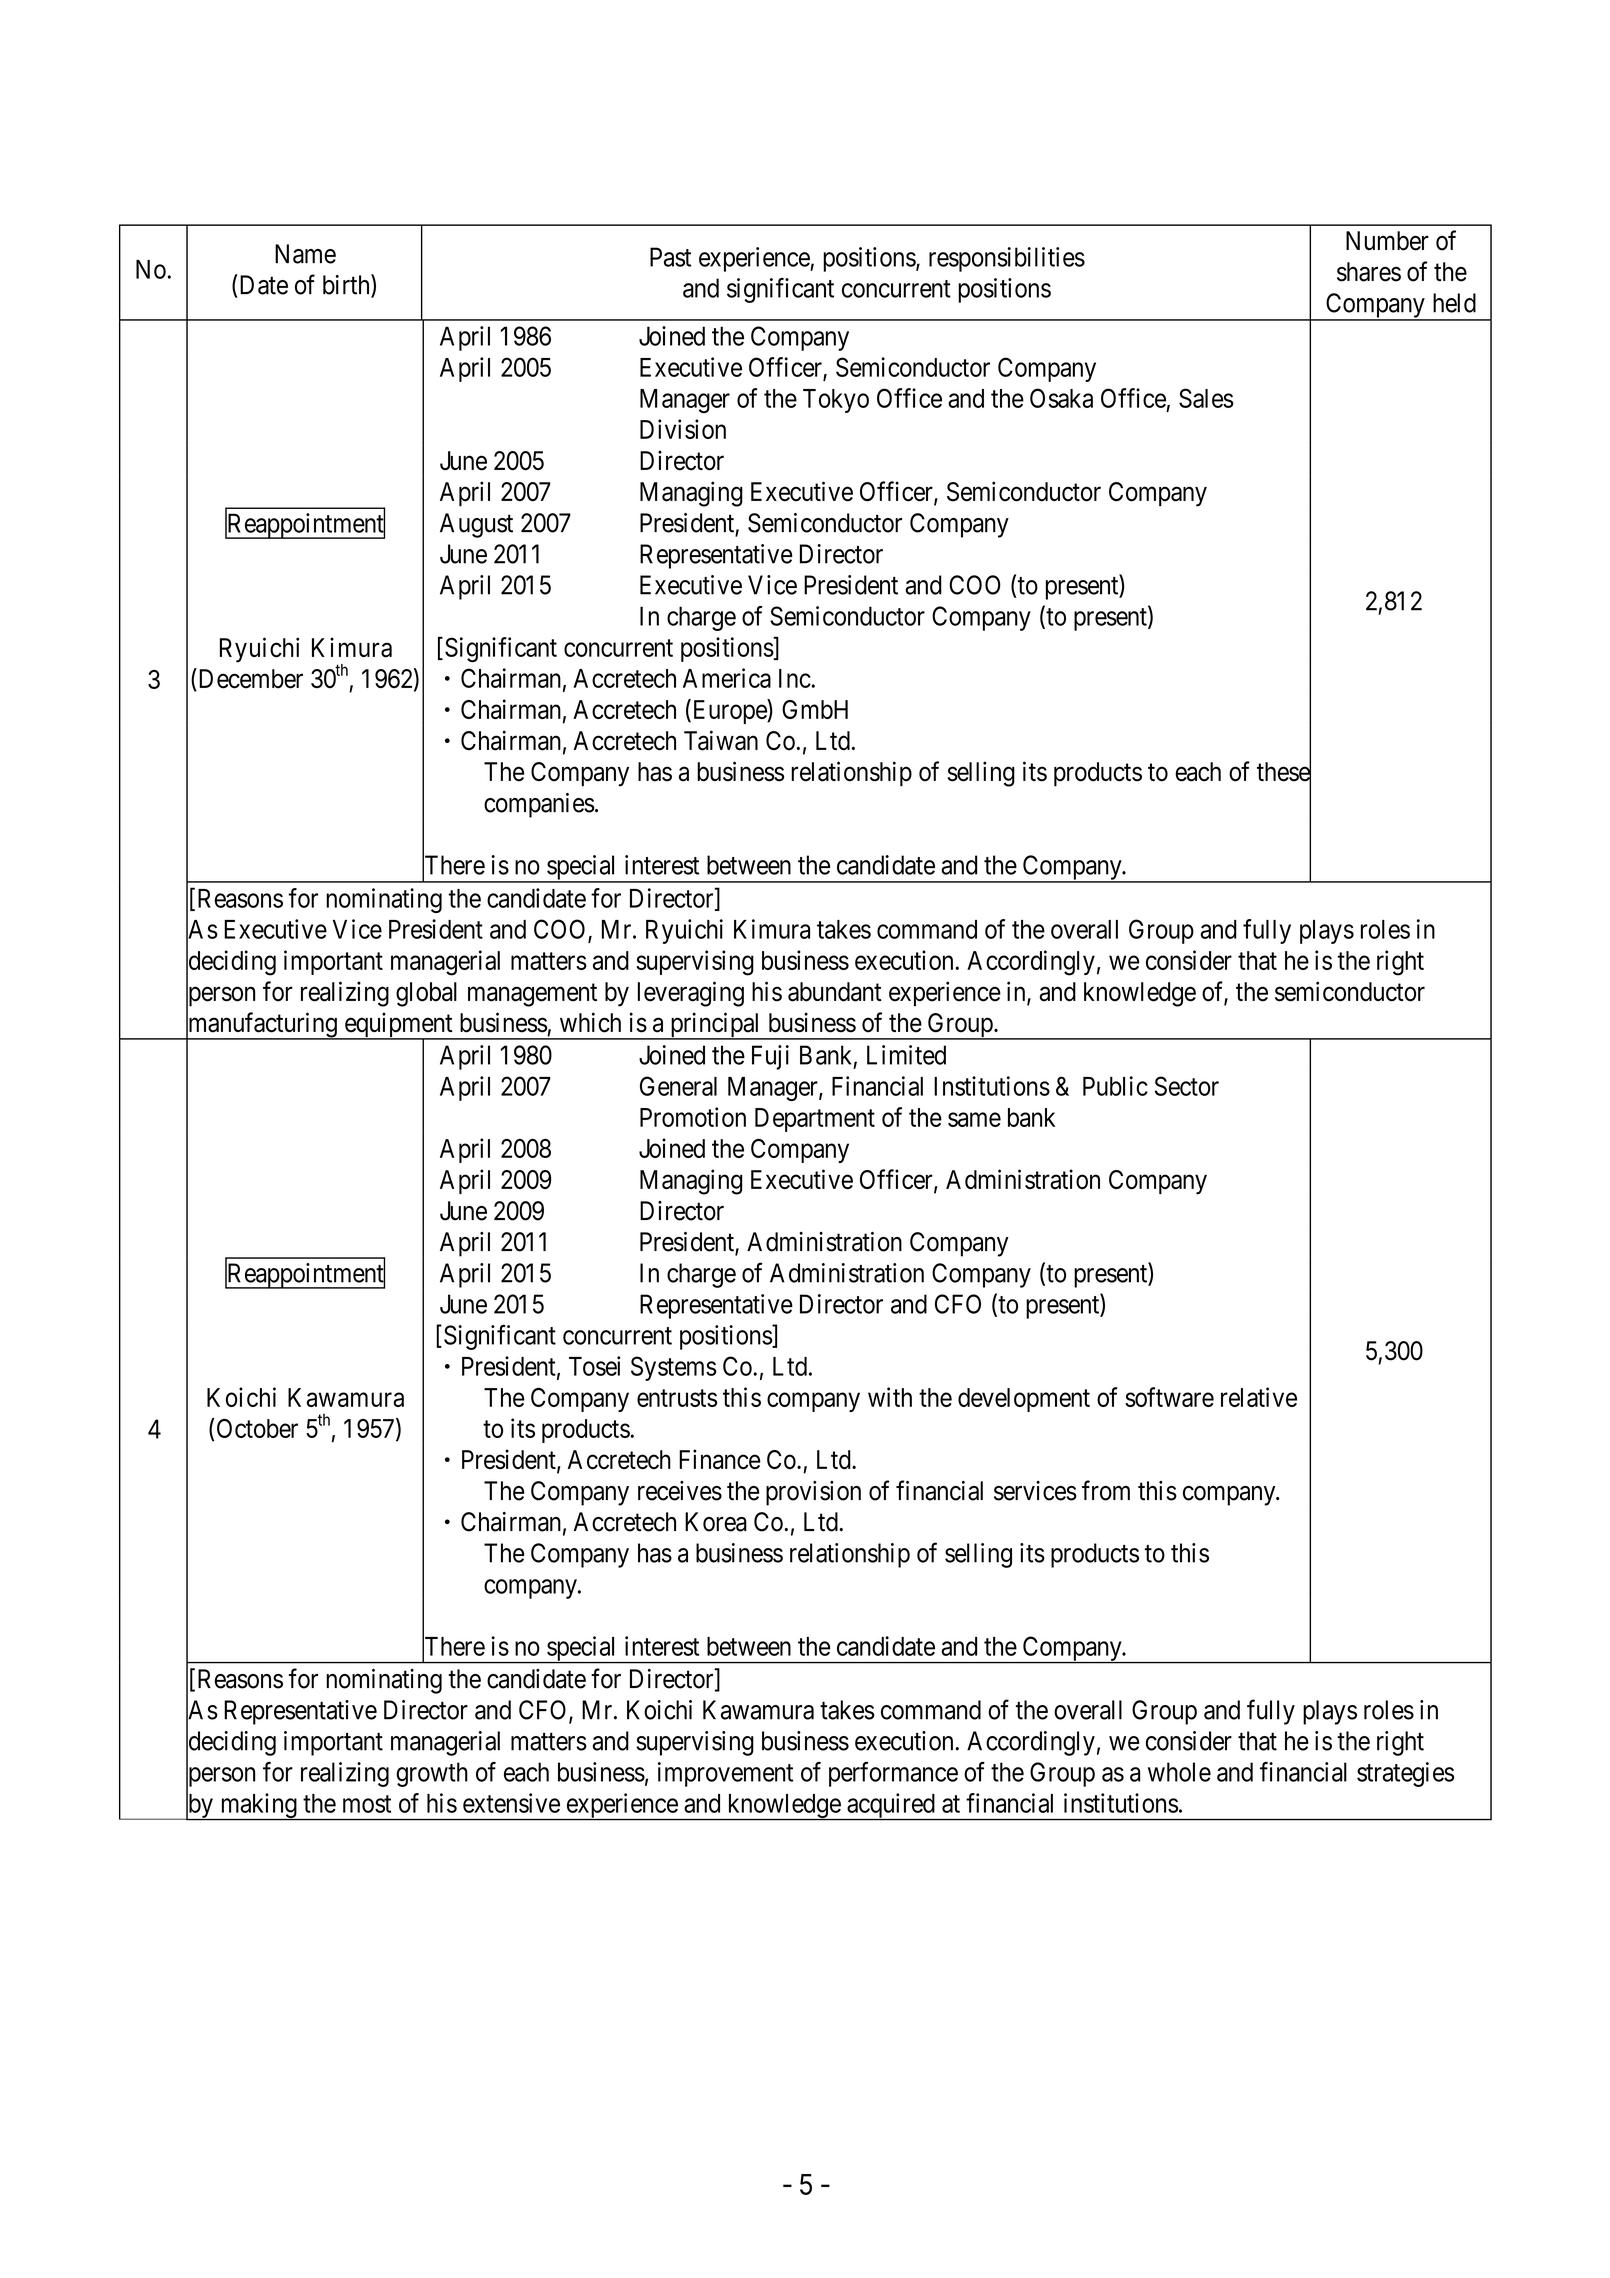 The width and height of the screenshot is (1610, 2278). I want to click on birth, so click(347, 285).
